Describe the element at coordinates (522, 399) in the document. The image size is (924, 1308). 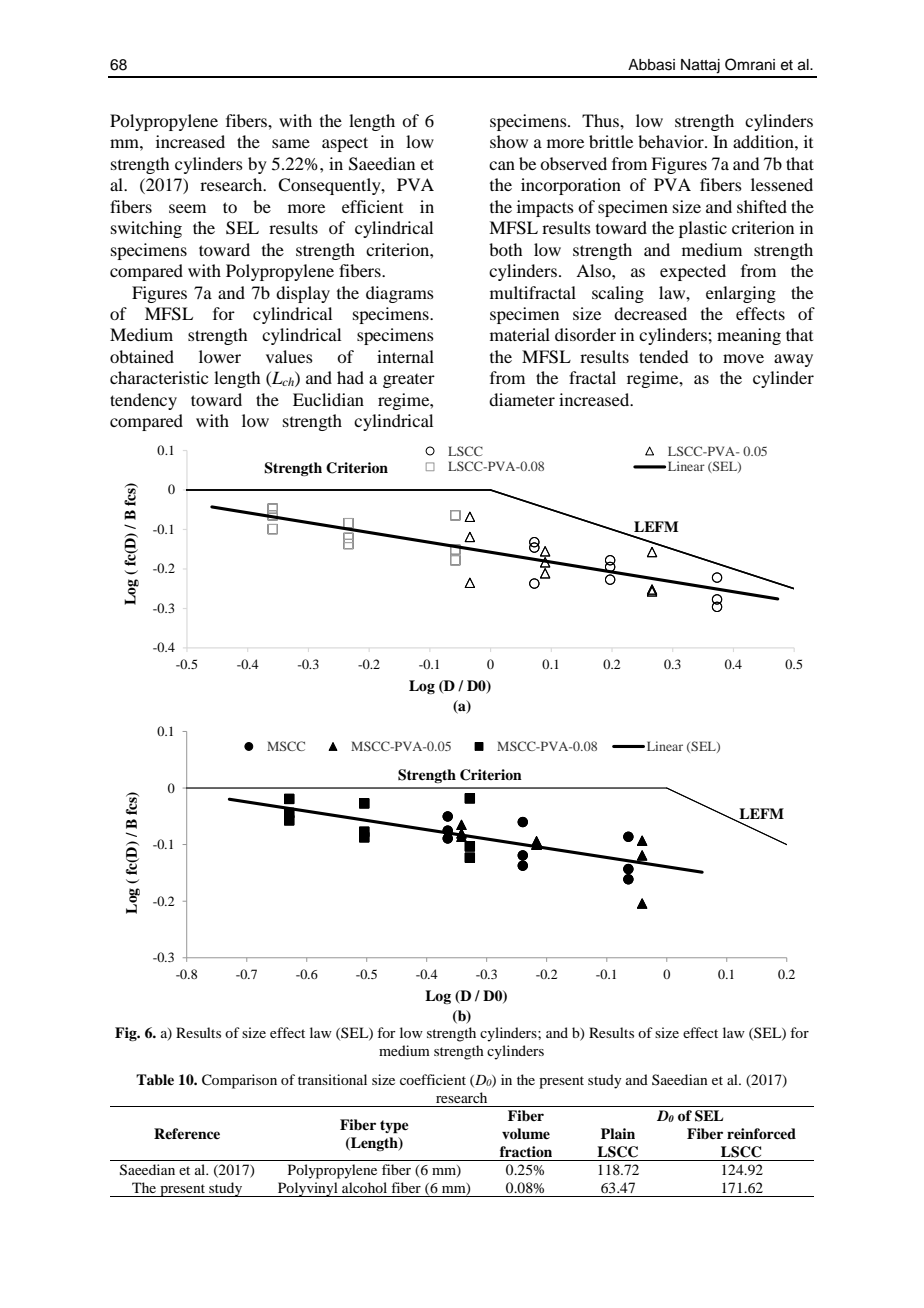
I see `diameter` at that location.
